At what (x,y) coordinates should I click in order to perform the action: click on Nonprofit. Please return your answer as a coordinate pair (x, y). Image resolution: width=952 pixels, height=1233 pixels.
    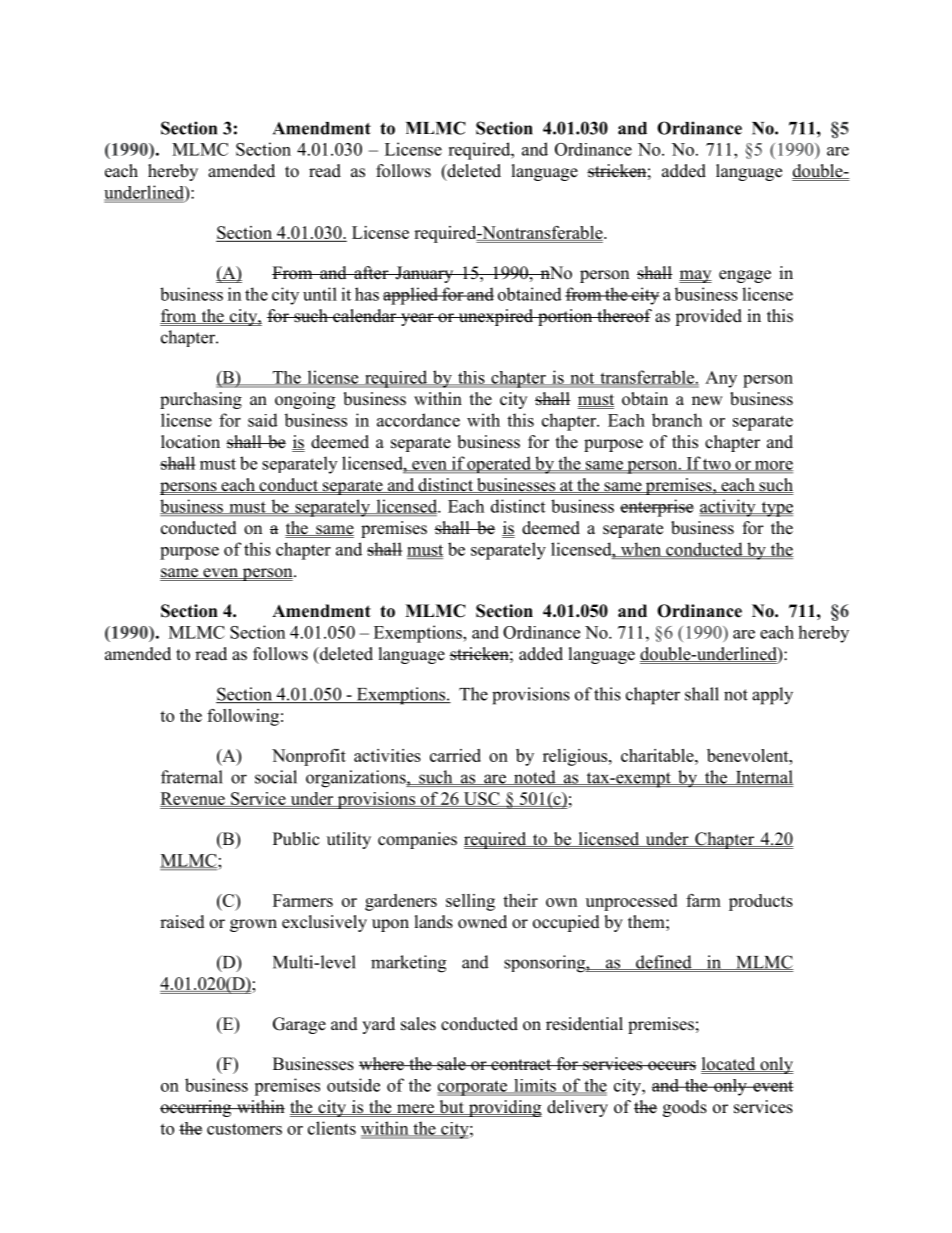
    Looking at the image, I should click on (309, 757).
